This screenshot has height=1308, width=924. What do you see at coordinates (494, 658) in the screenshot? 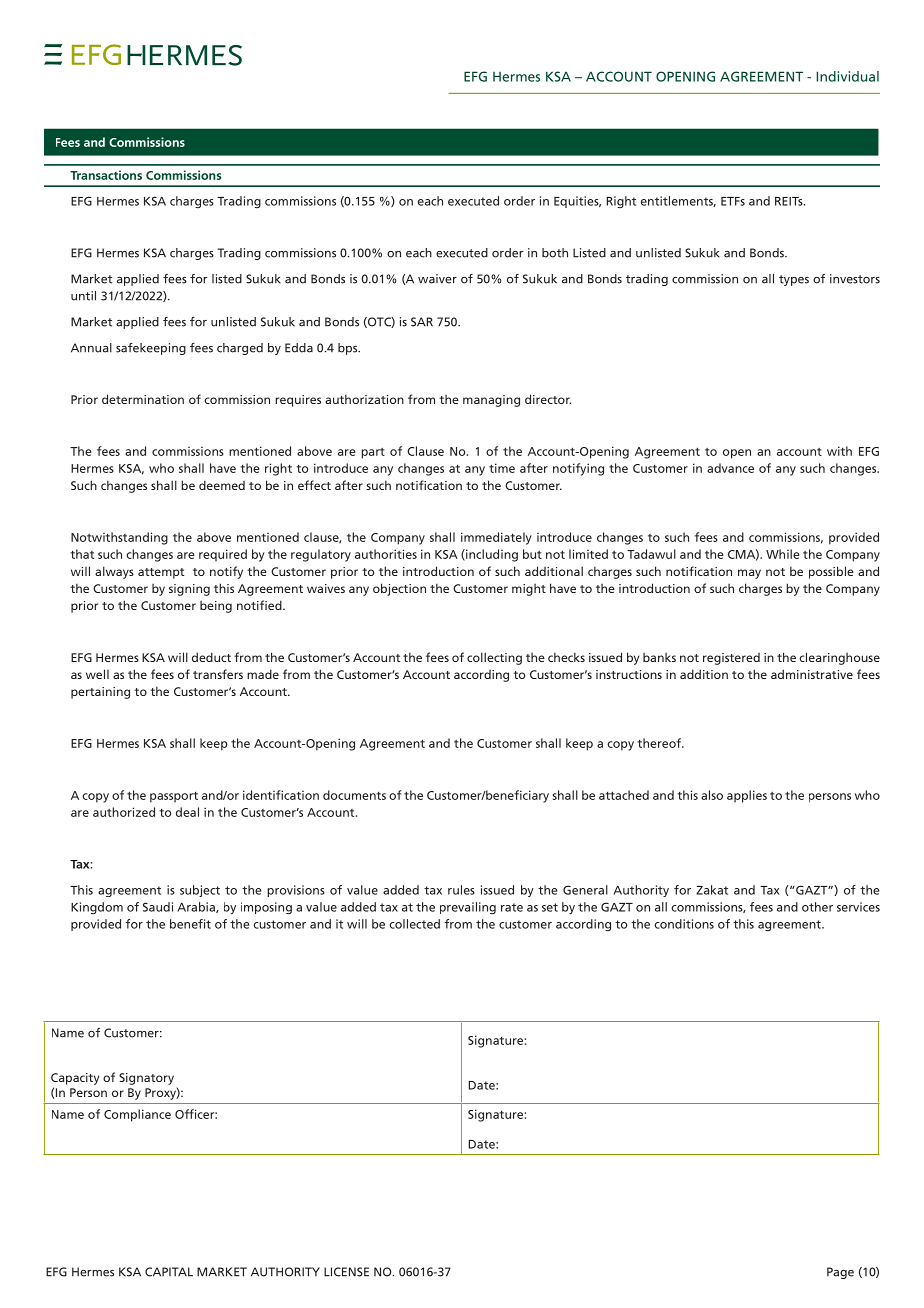
I see `collecting` at bounding box center [494, 658].
